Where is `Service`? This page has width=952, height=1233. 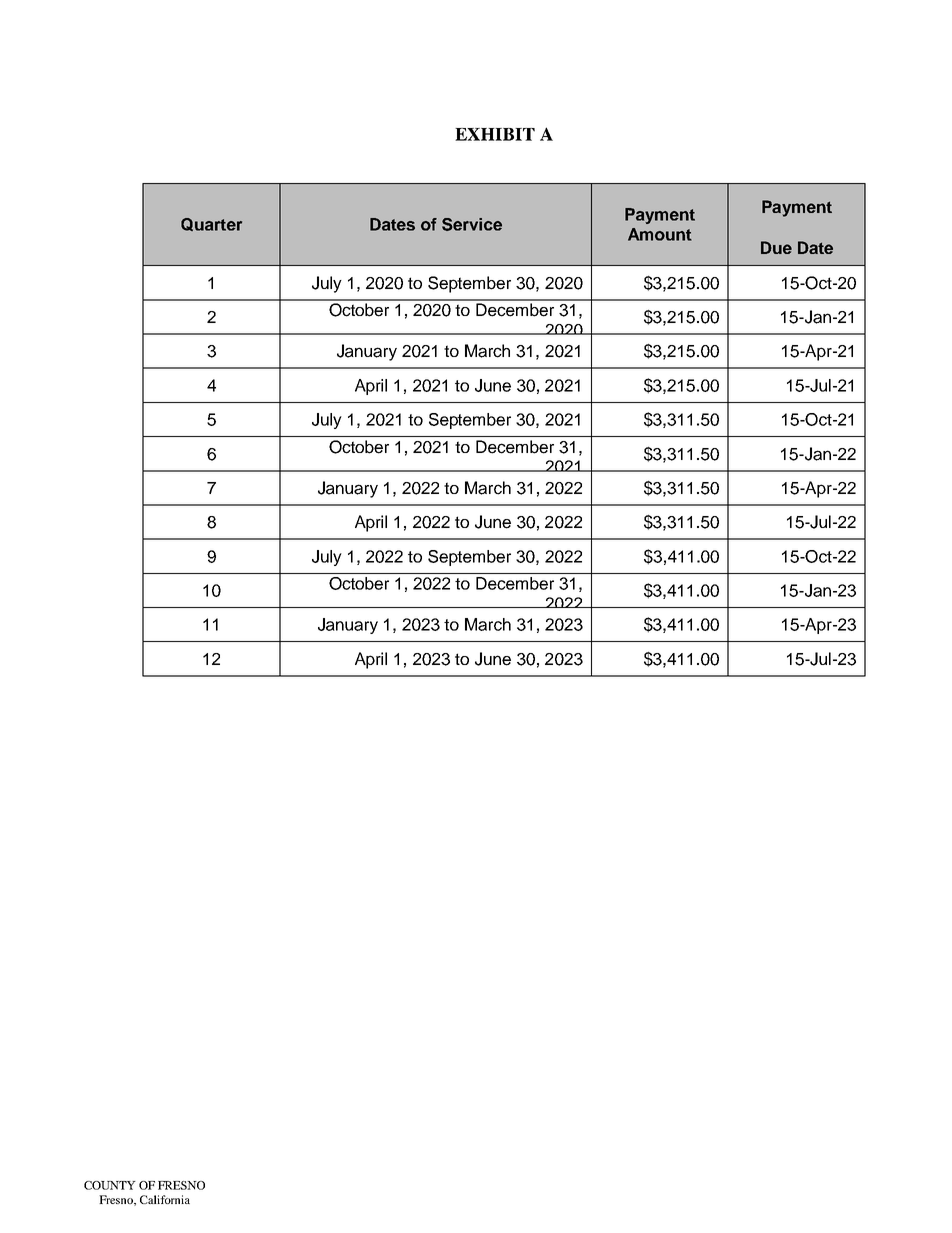 Service is located at coordinates (472, 224).
